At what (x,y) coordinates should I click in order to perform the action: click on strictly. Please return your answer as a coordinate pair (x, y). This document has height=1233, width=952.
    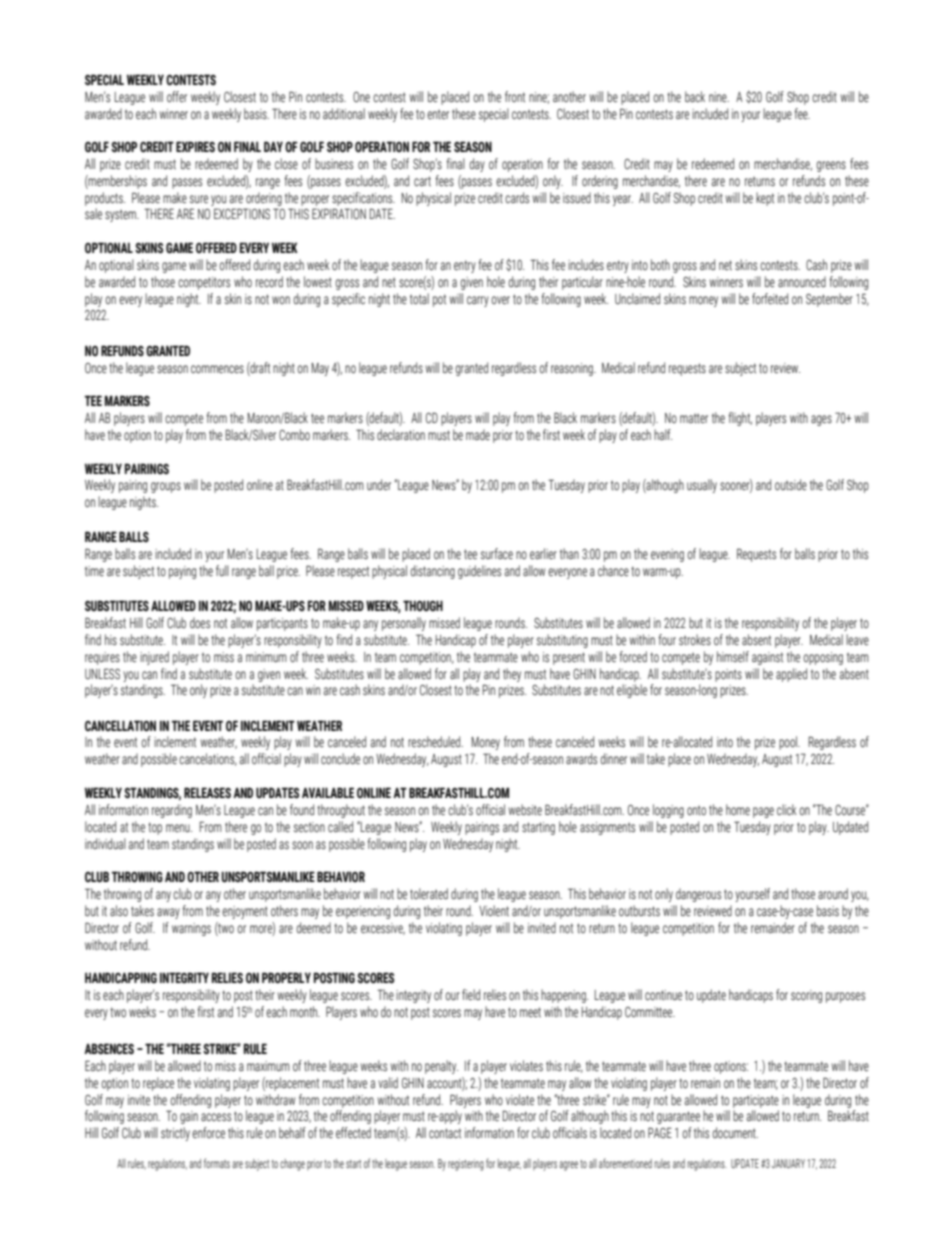
    Looking at the image, I should click on (175, 1134).
